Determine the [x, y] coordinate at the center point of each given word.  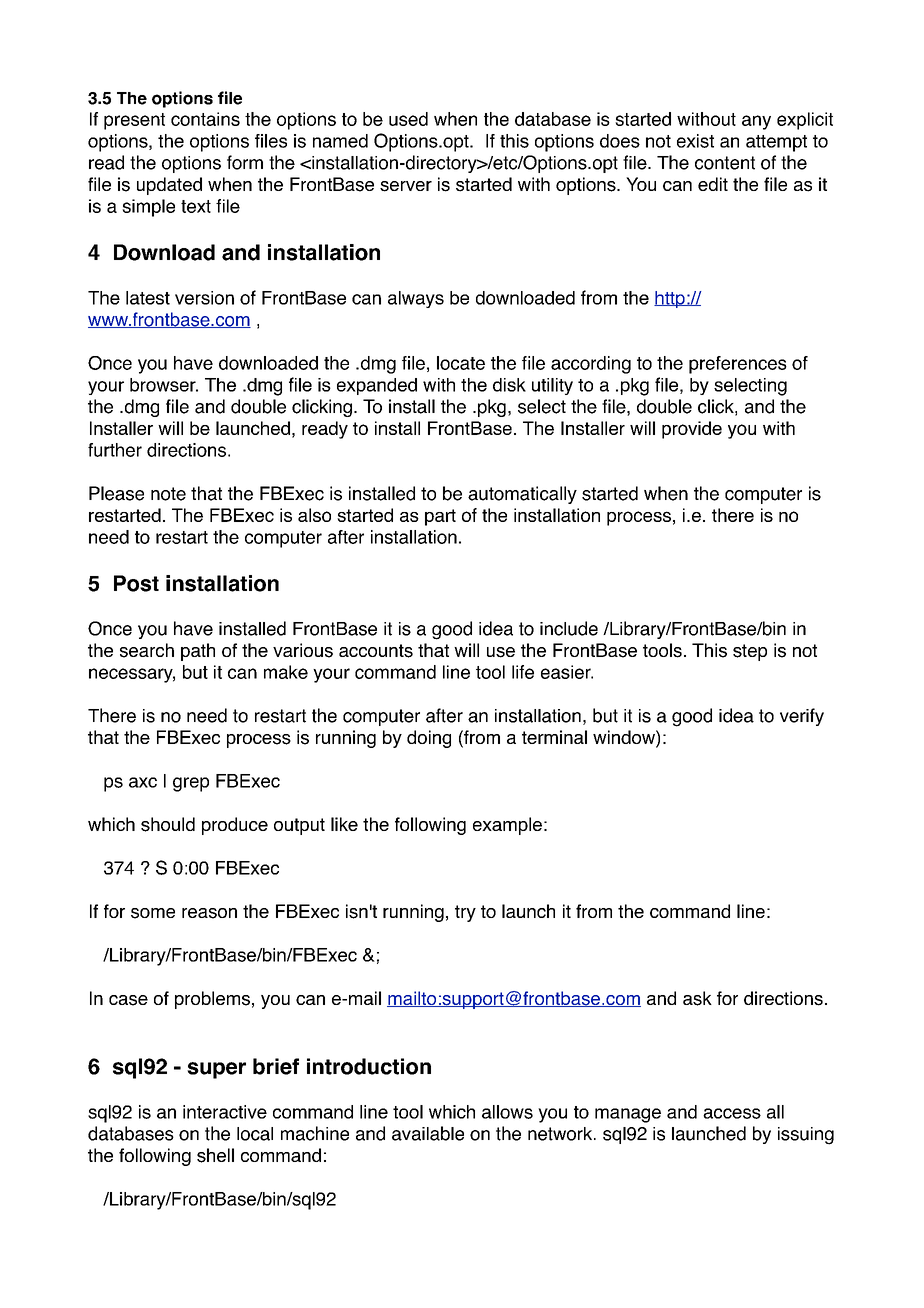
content [725, 163]
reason [209, 913]
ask [697, 998]
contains [205, 119]
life [523, 672]
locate [461, 363]
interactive [225, 1112]
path [198, 652]
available [428, 1133]
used [408, 119]
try [465, 913]
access [732, 1113]
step [750, 652]
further [115, 450]
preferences [738, 365]
